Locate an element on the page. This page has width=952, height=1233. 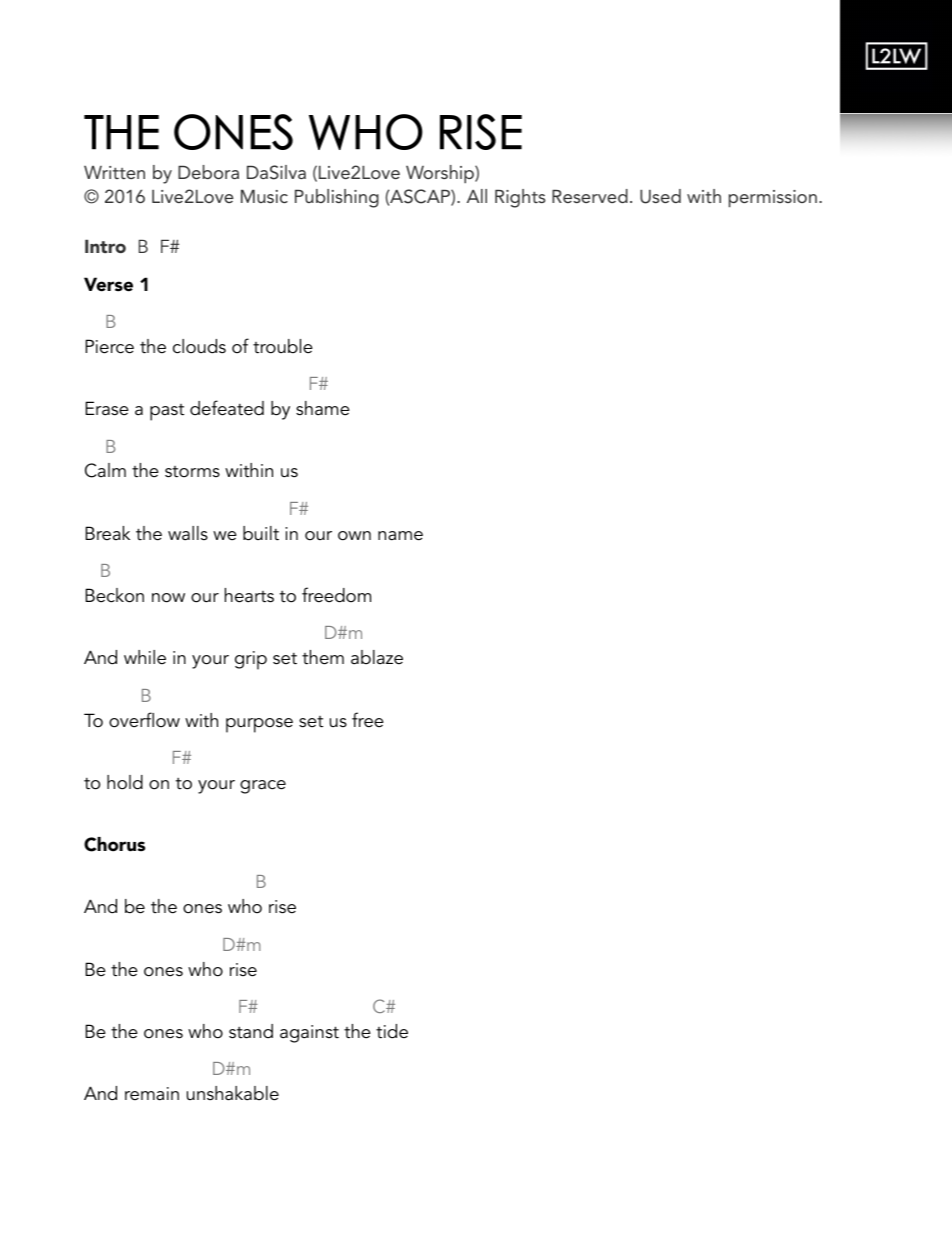
name is located at coordinates (400, 536).
